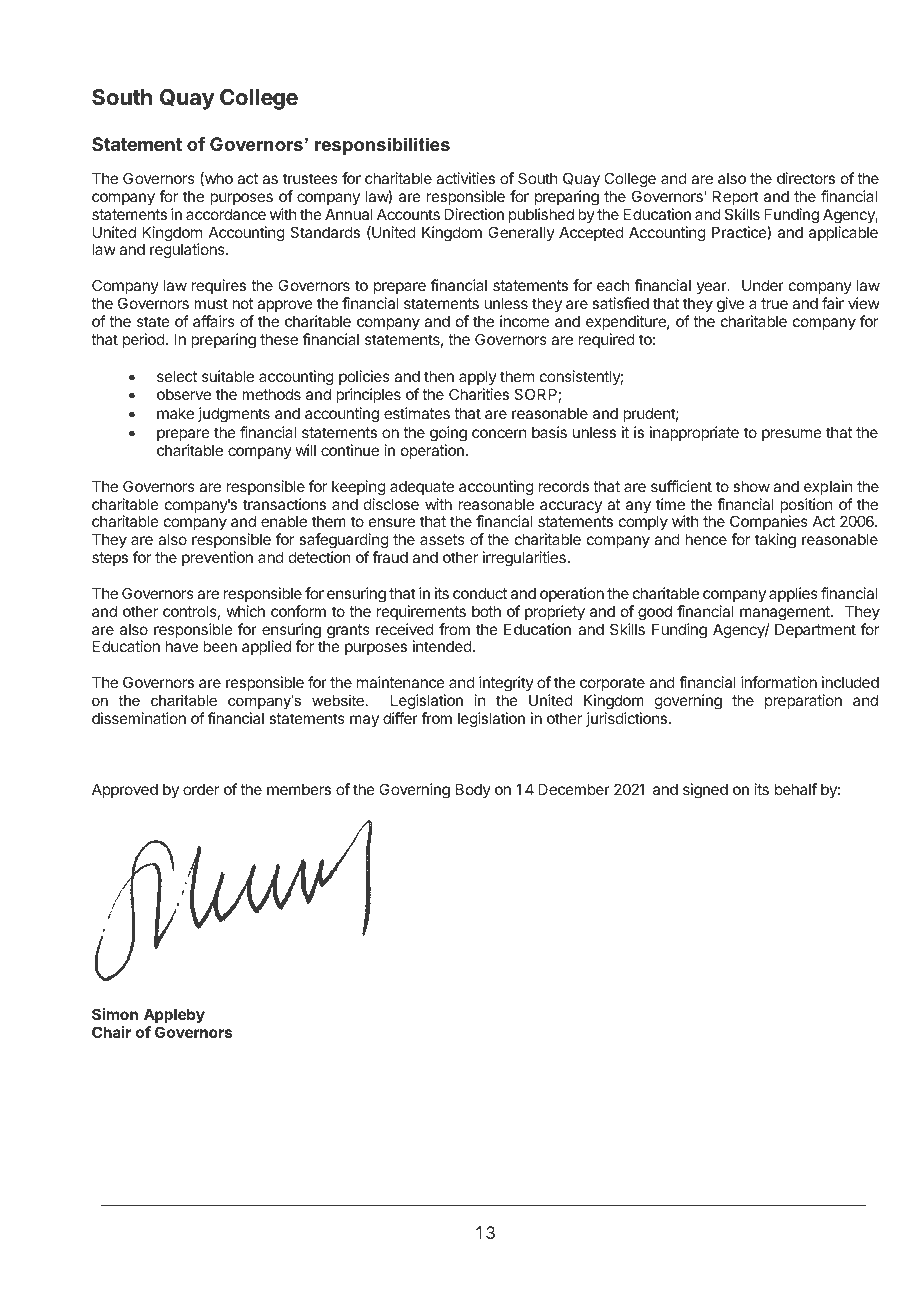  Describe the element at coordinates (793, 594) in the document. I see `applies` at that location.
